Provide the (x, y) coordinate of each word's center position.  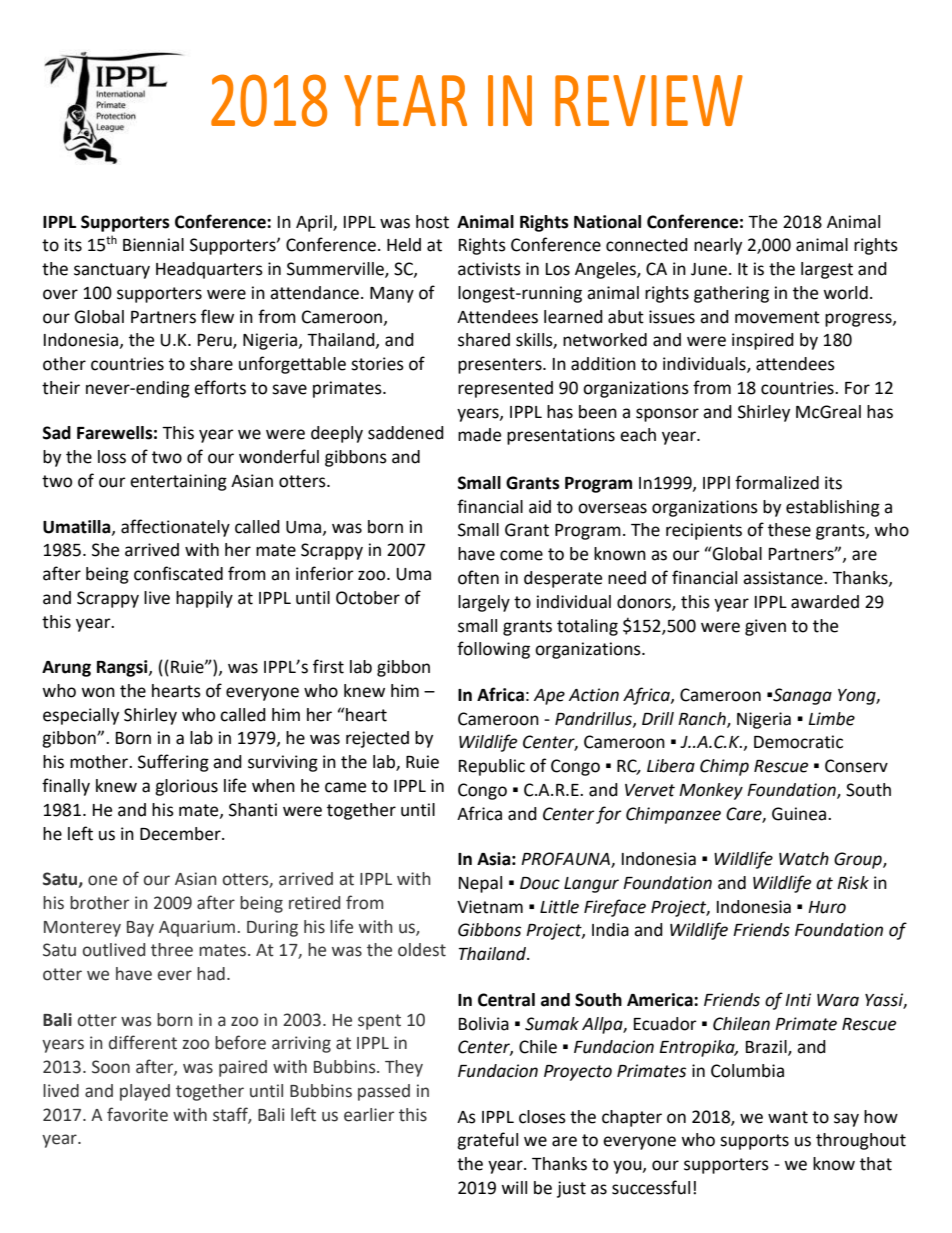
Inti (798, 1000)
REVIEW (649, 100)
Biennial (153, 245)
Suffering (173, 763)
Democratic (798, 742)
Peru (216, 341)
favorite (137, 1114)
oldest (422, 950)
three (172, 950)
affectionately (175, 528)
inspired (763, 341)
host (432, 222)
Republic (492, 767)
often (478, 577)
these (789, 530)
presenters (501, 366)
